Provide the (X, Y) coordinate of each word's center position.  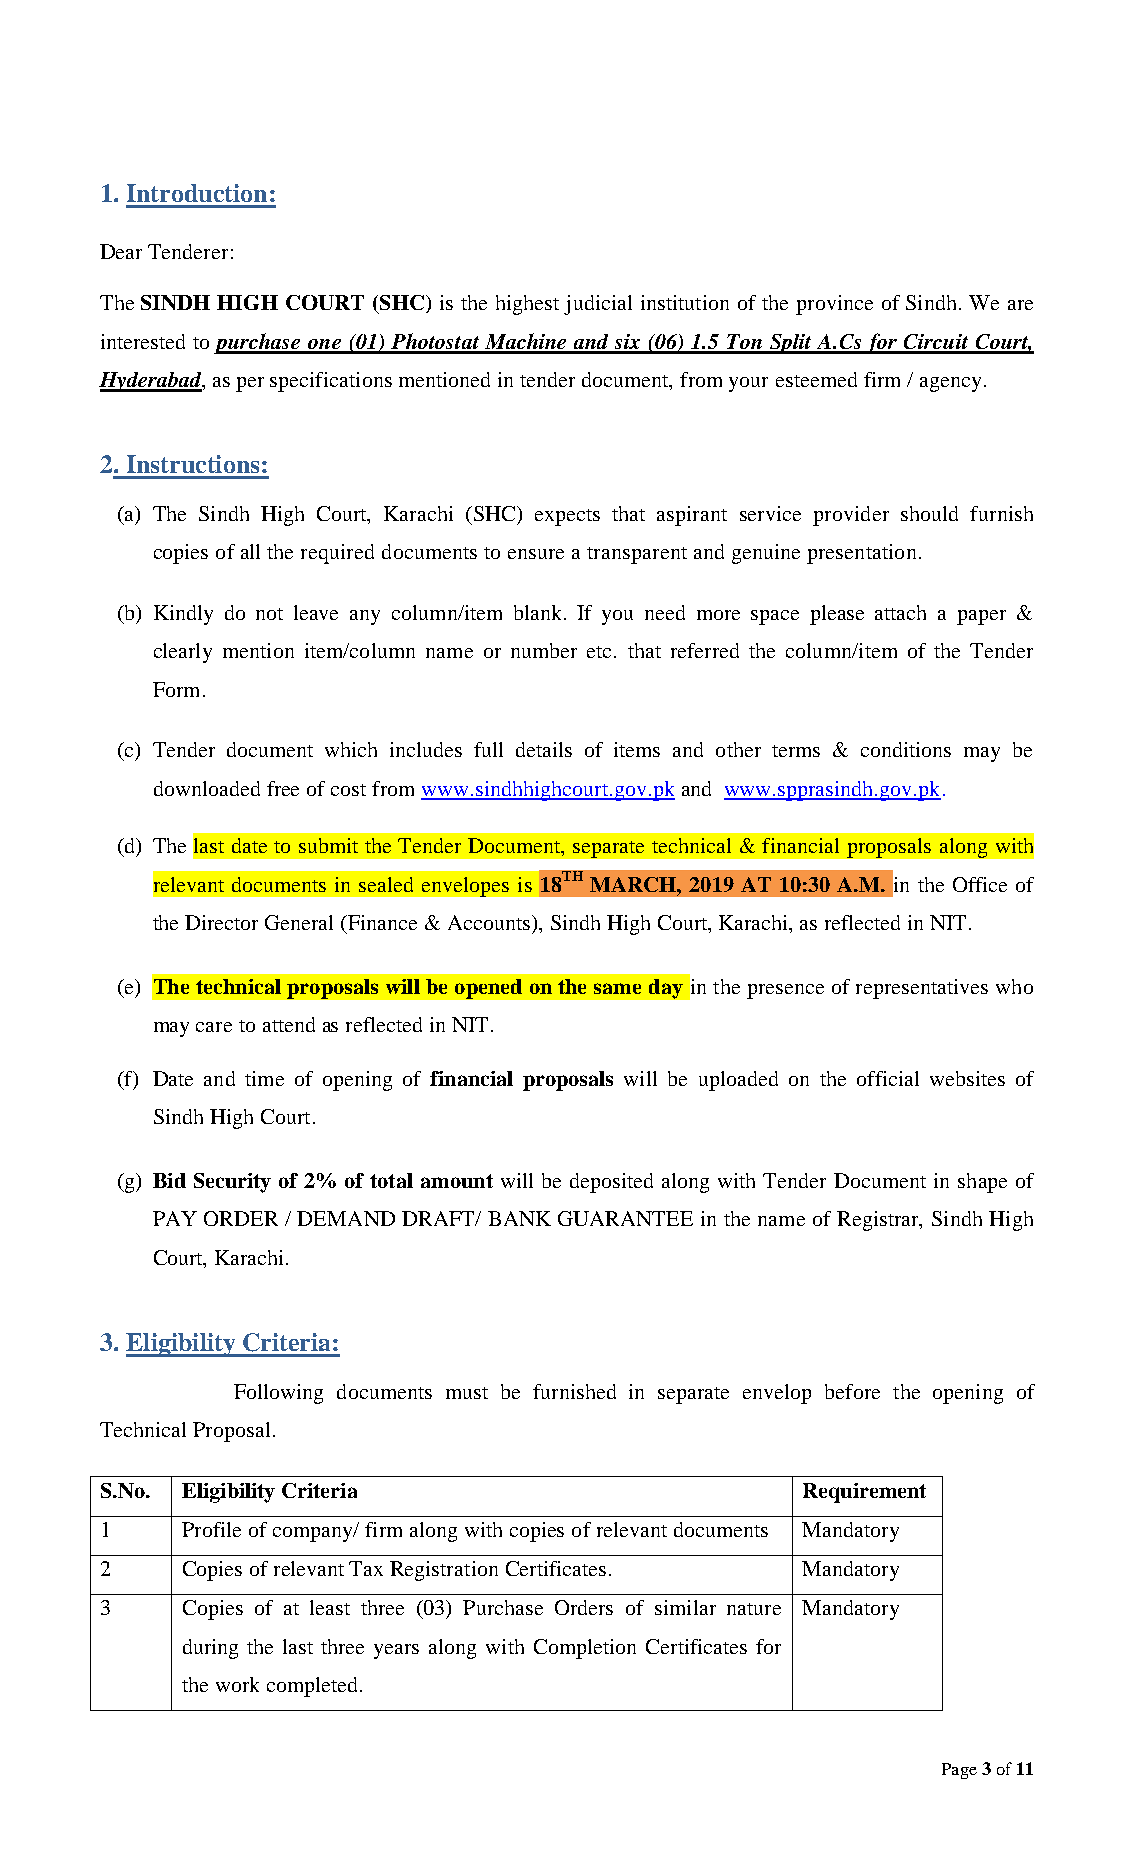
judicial (598, 305)
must (467, 1393)
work (237, 1684)
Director (221, 922)
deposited (611, 1183)
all (250, 551)
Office (980, 884)
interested (143, 341)
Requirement (864, 1493)
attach (900, 612)
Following (278, 1394)
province (834, 305)
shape (982, 1183)
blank (539, 612)
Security (232, 1183)
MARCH (634, 884)
